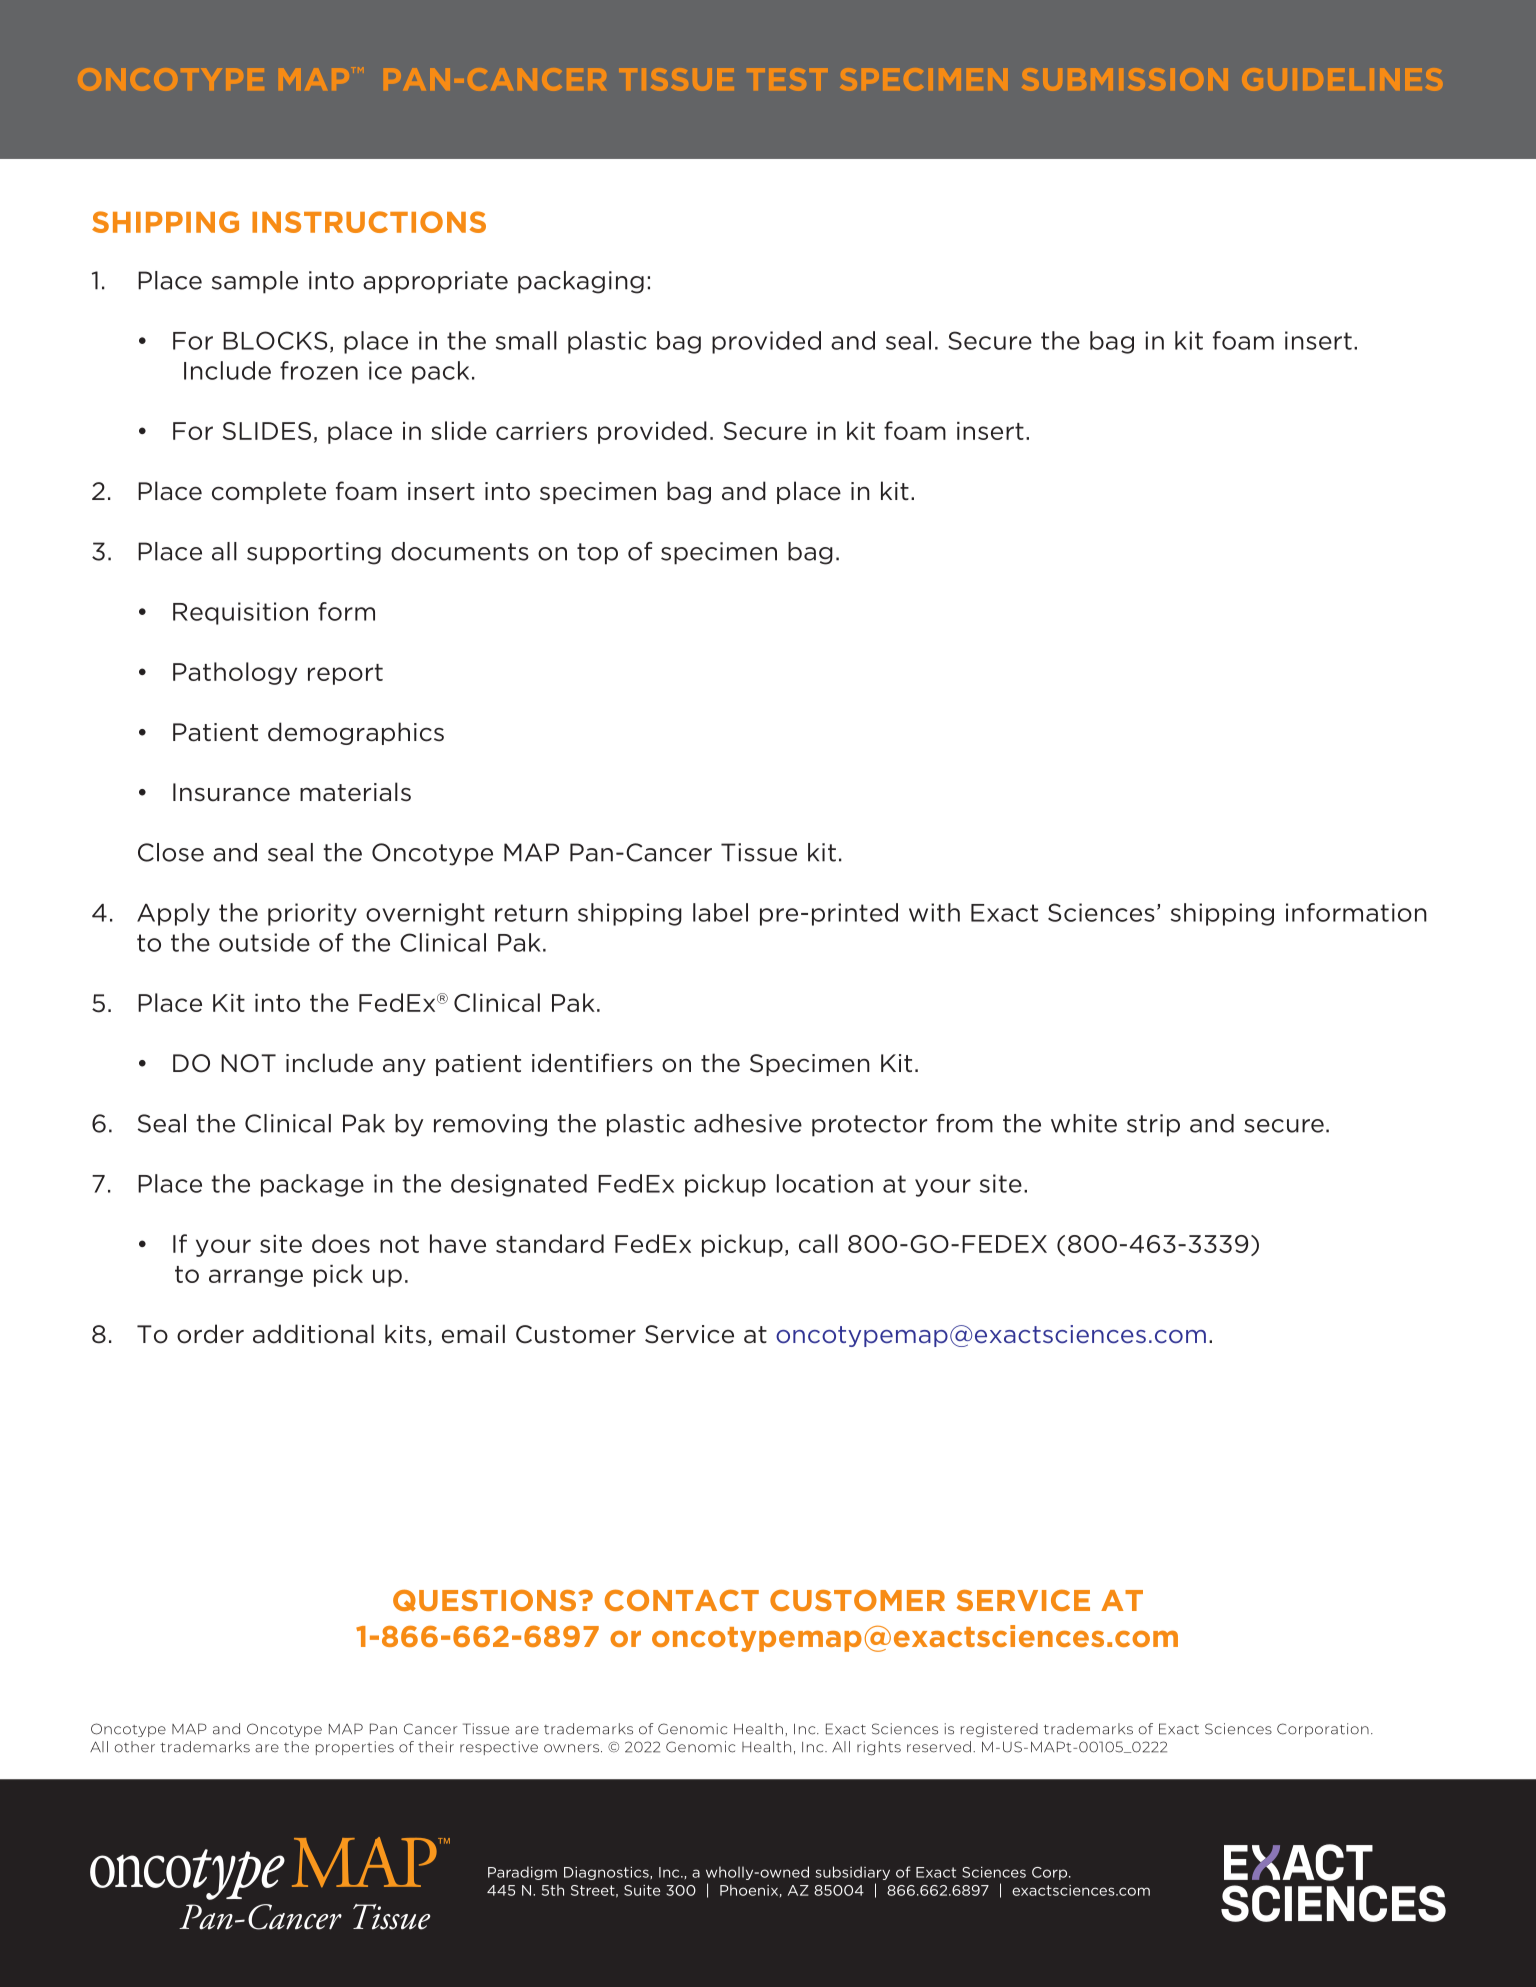 The width and height of the screenshot is (1536, 1987). What do you see at coordinates (526, 340) in the screenshot?
I see `small` at bounding box center [526, 340].
